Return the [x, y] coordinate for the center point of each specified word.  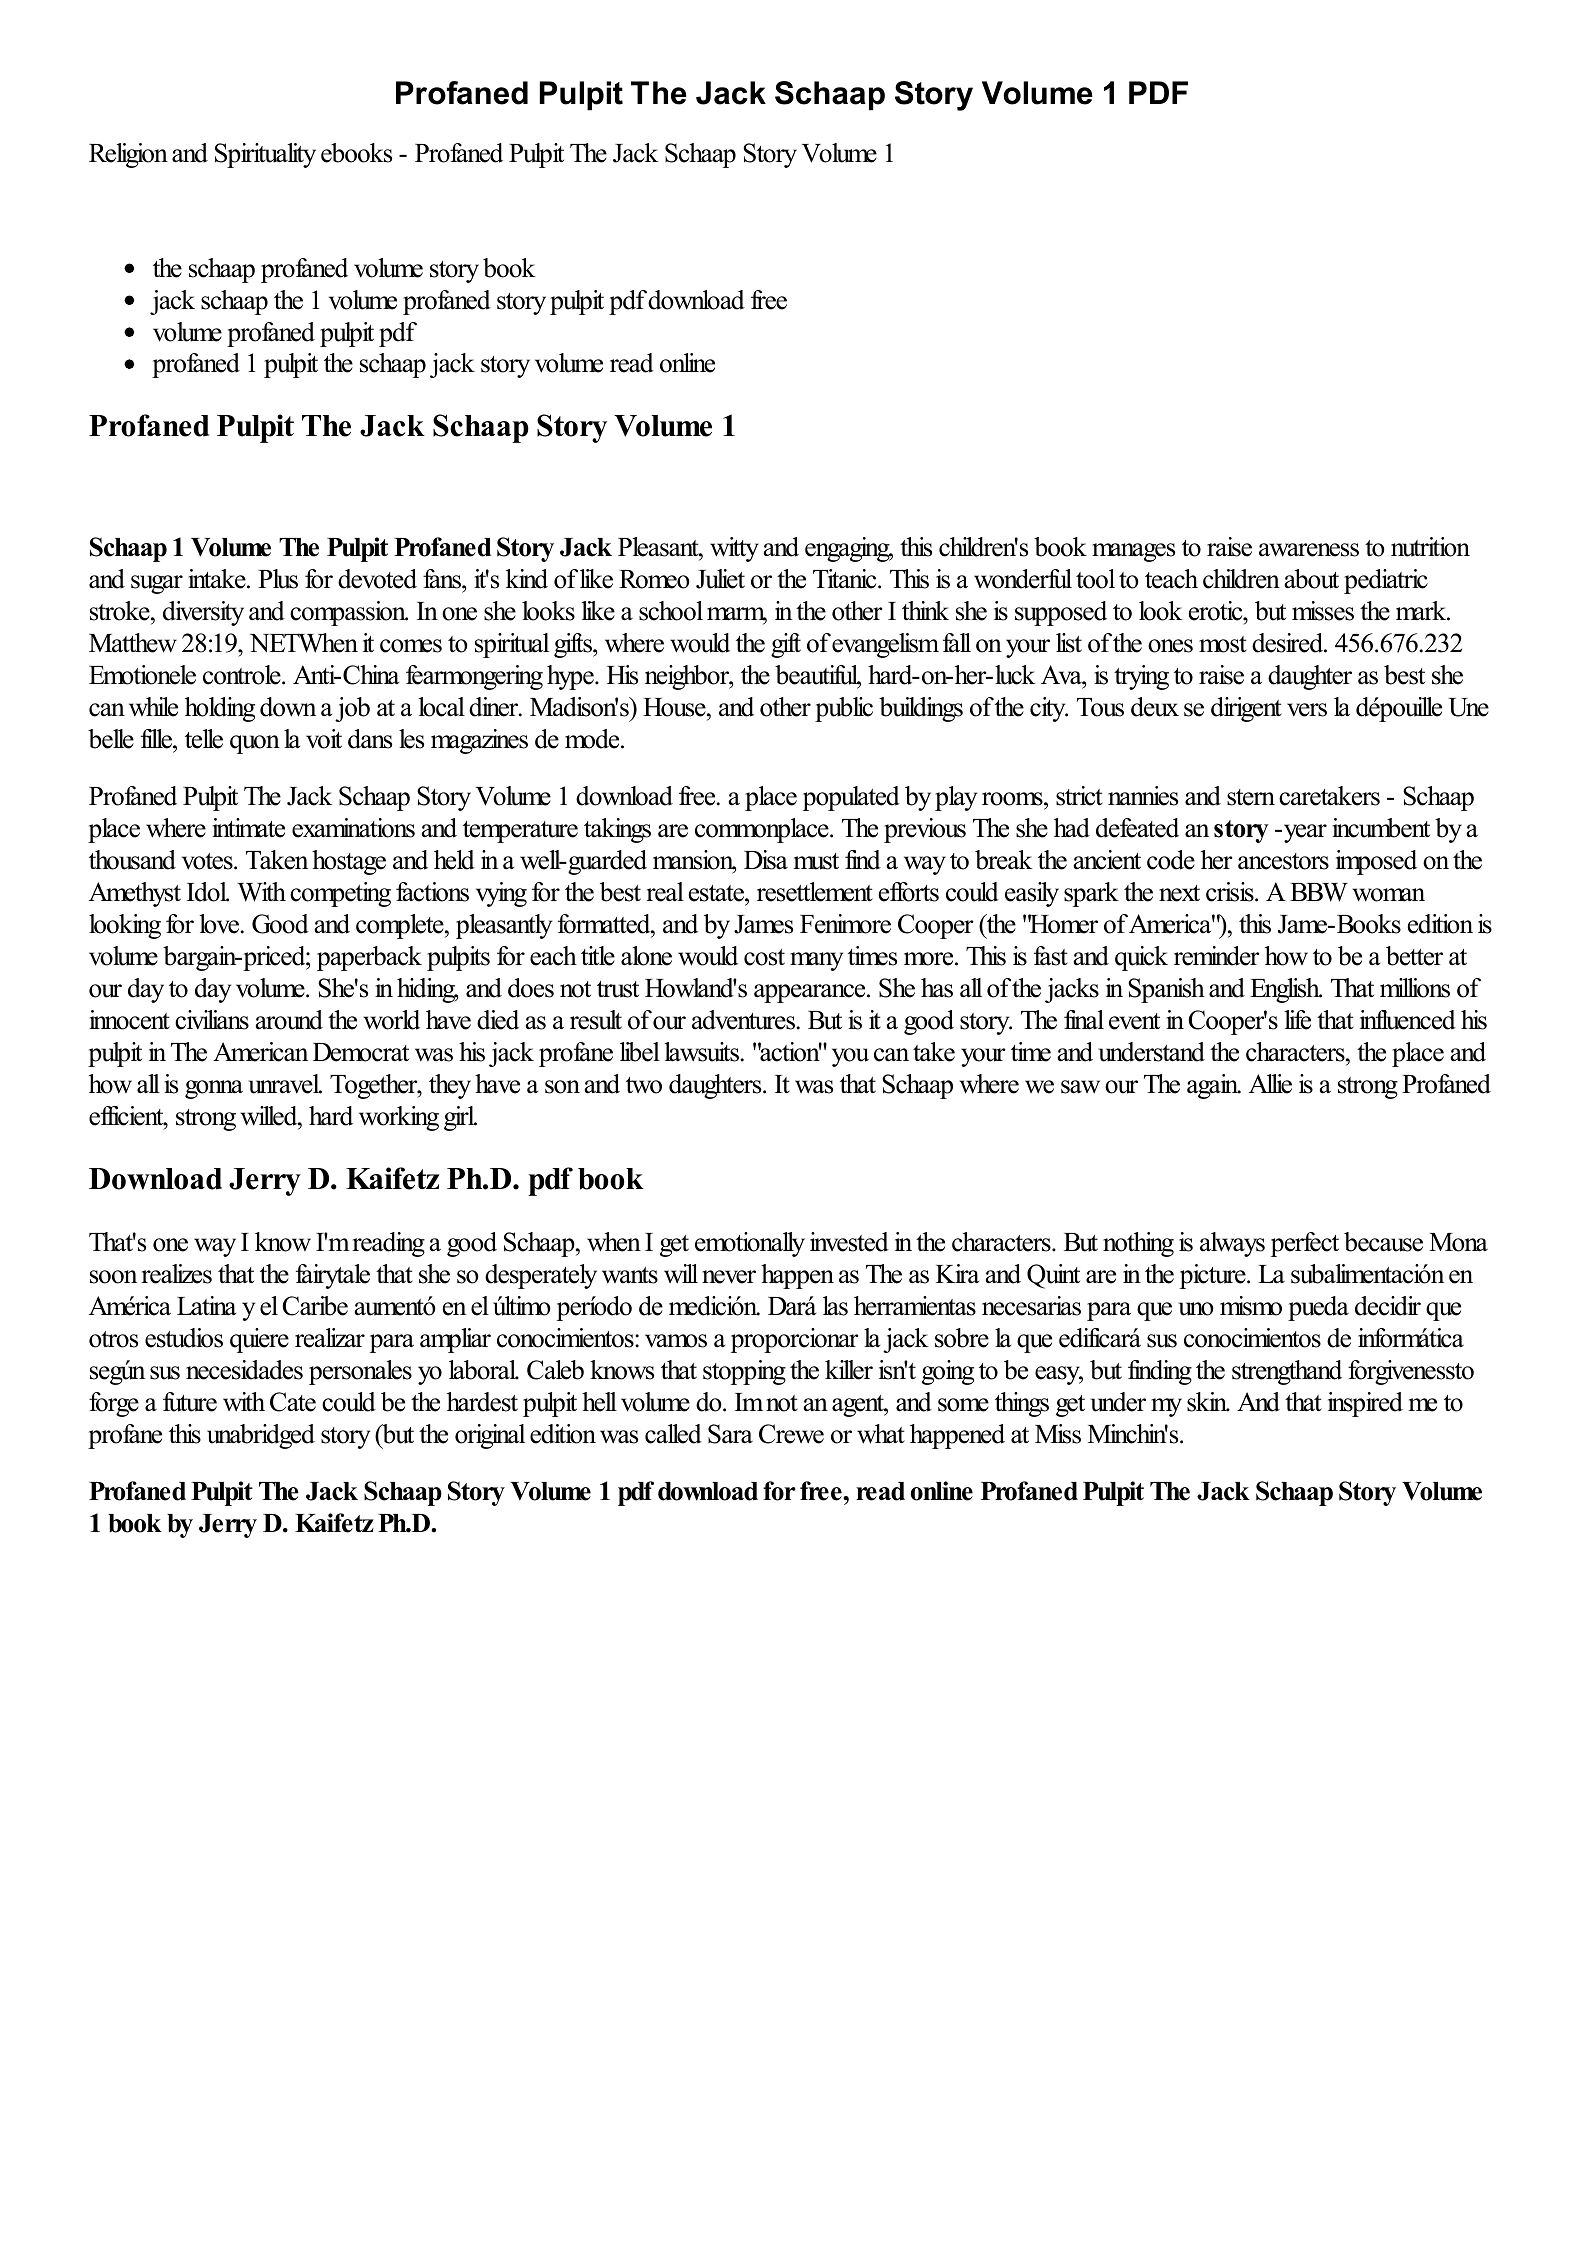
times [872, 956]
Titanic [846, 579]
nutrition [1430, 547]
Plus [278, 579]
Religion [128, 155]
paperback [369, 958]
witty [734, 549]
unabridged [261, 1436]
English [1286, 990]
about [1312, 579]
